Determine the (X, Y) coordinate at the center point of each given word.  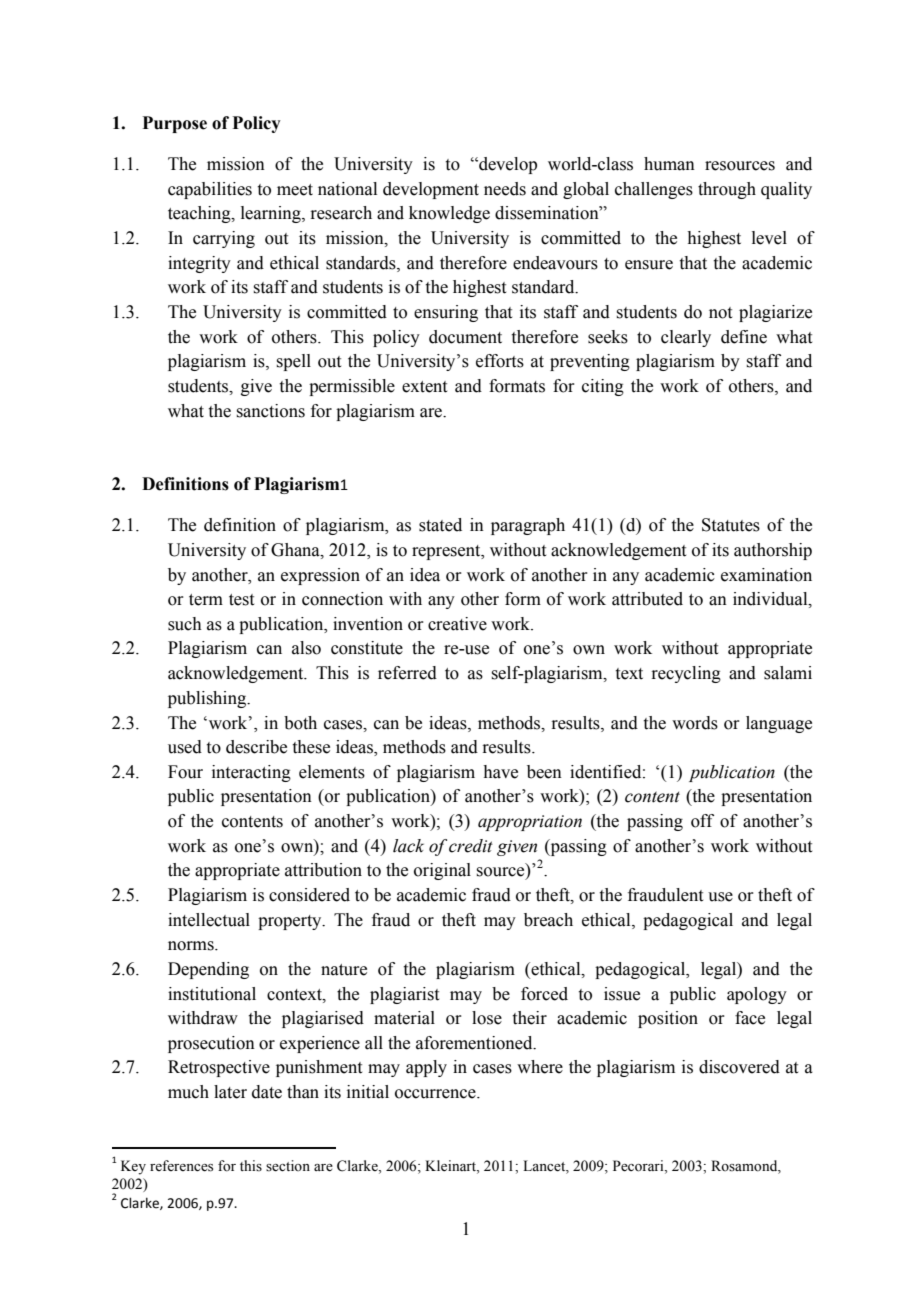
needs (505, 189)
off (702, 821)
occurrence (436, 1094)
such (185, 624)
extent (424, 387)
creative (457, 624)
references (181, 1166)
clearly (686, 338)
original (442, 871)
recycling (686, 674)
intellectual (209, 920)
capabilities (210, 190)
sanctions (270, 411)
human (669, 164)
